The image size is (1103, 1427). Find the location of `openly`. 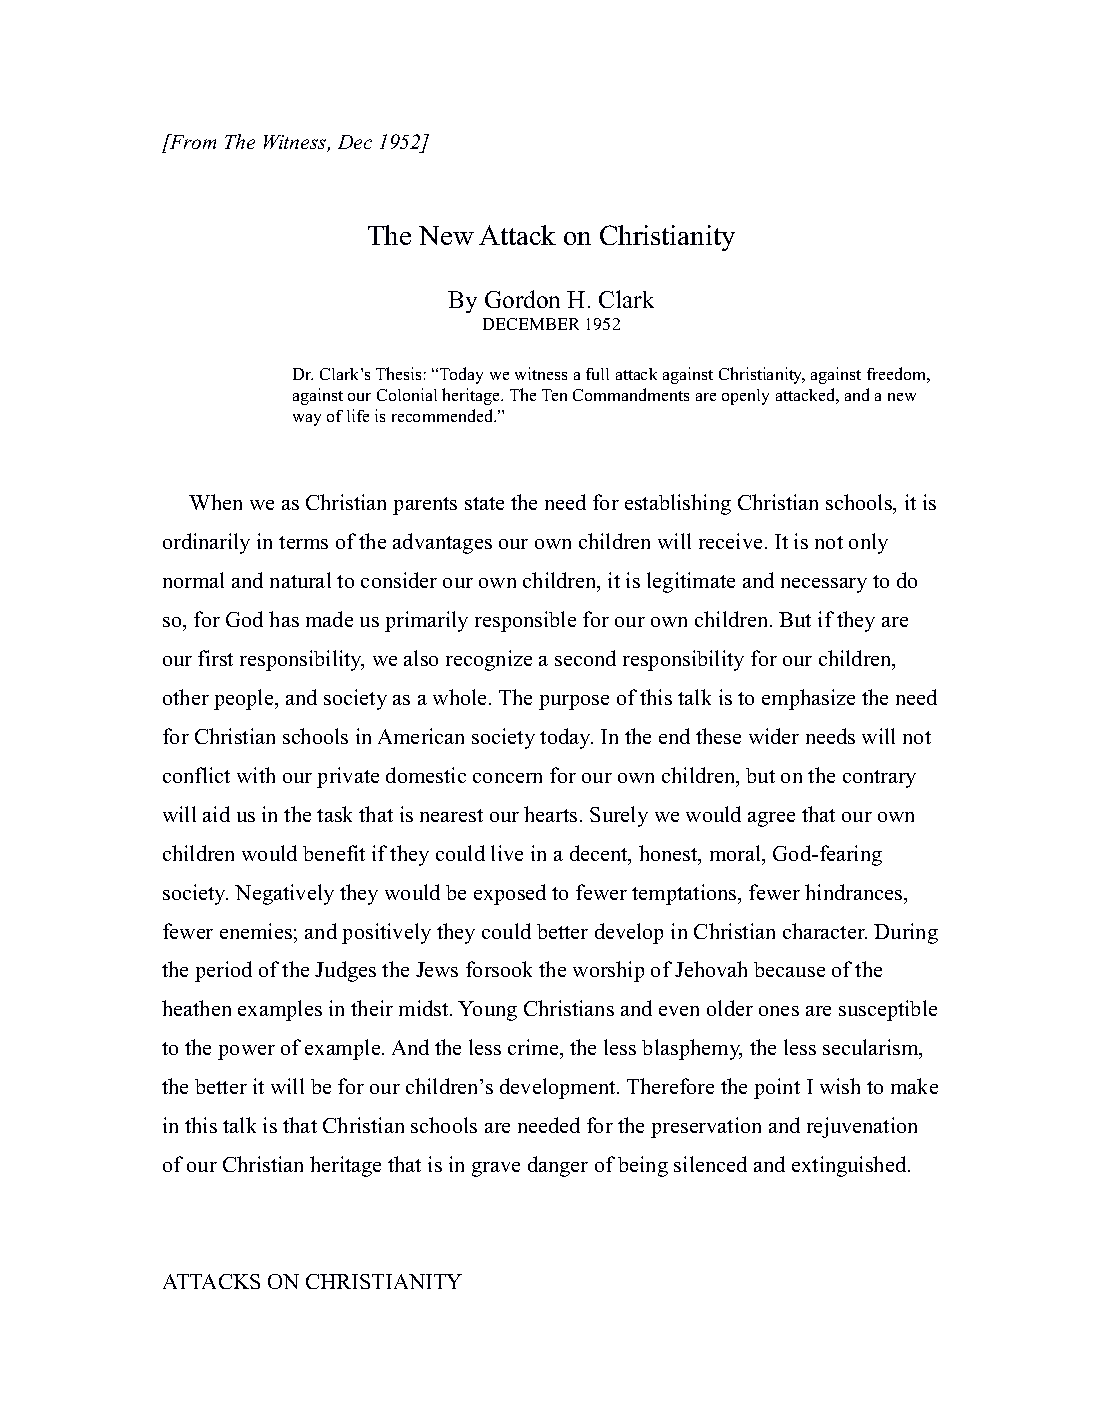

openly is located at coordinates (745, 397).
